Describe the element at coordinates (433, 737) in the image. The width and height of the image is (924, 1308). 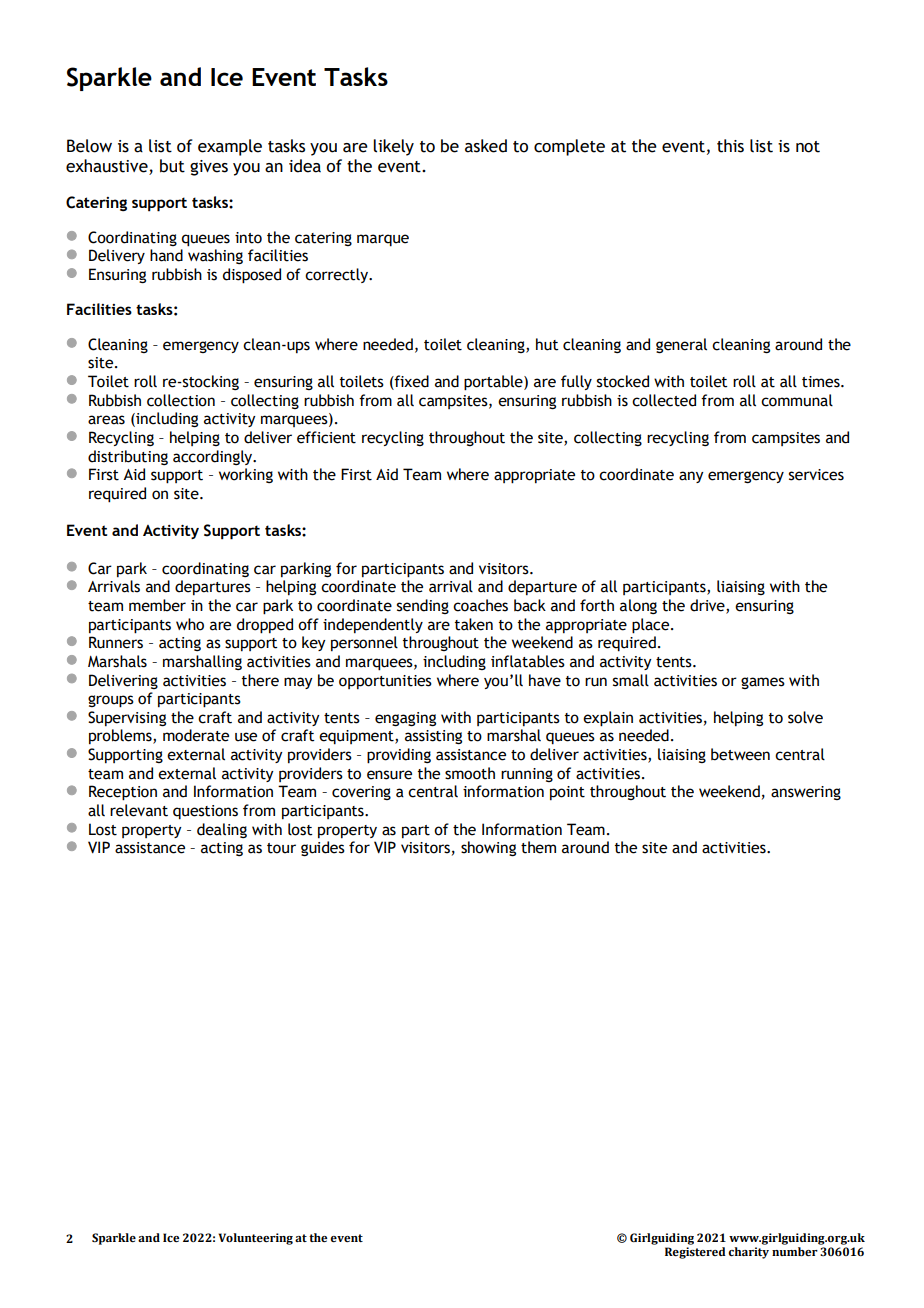
I see `assisting` at that location.
